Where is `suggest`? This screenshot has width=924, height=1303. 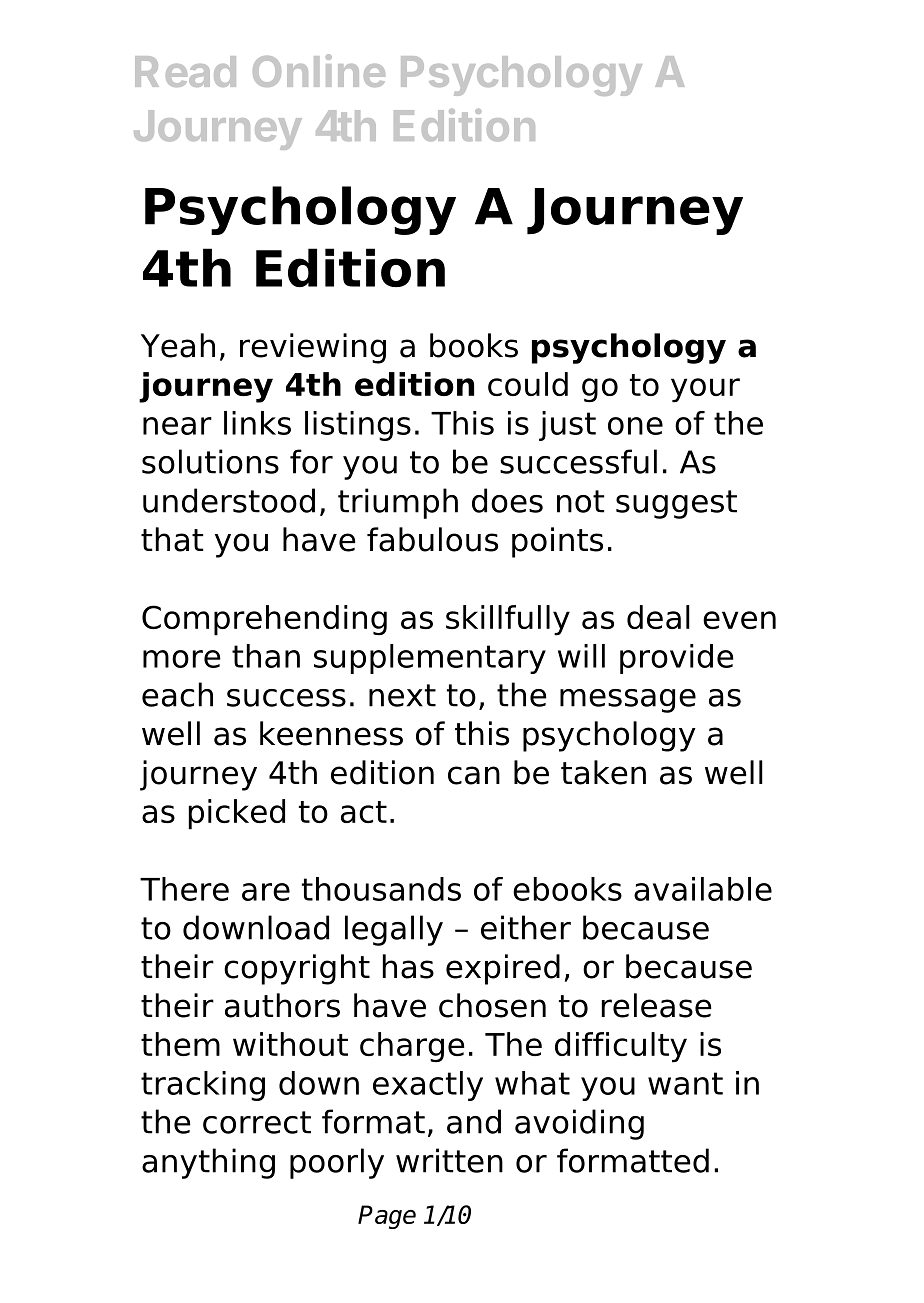
suggest is located at coordinates (676, 504).
